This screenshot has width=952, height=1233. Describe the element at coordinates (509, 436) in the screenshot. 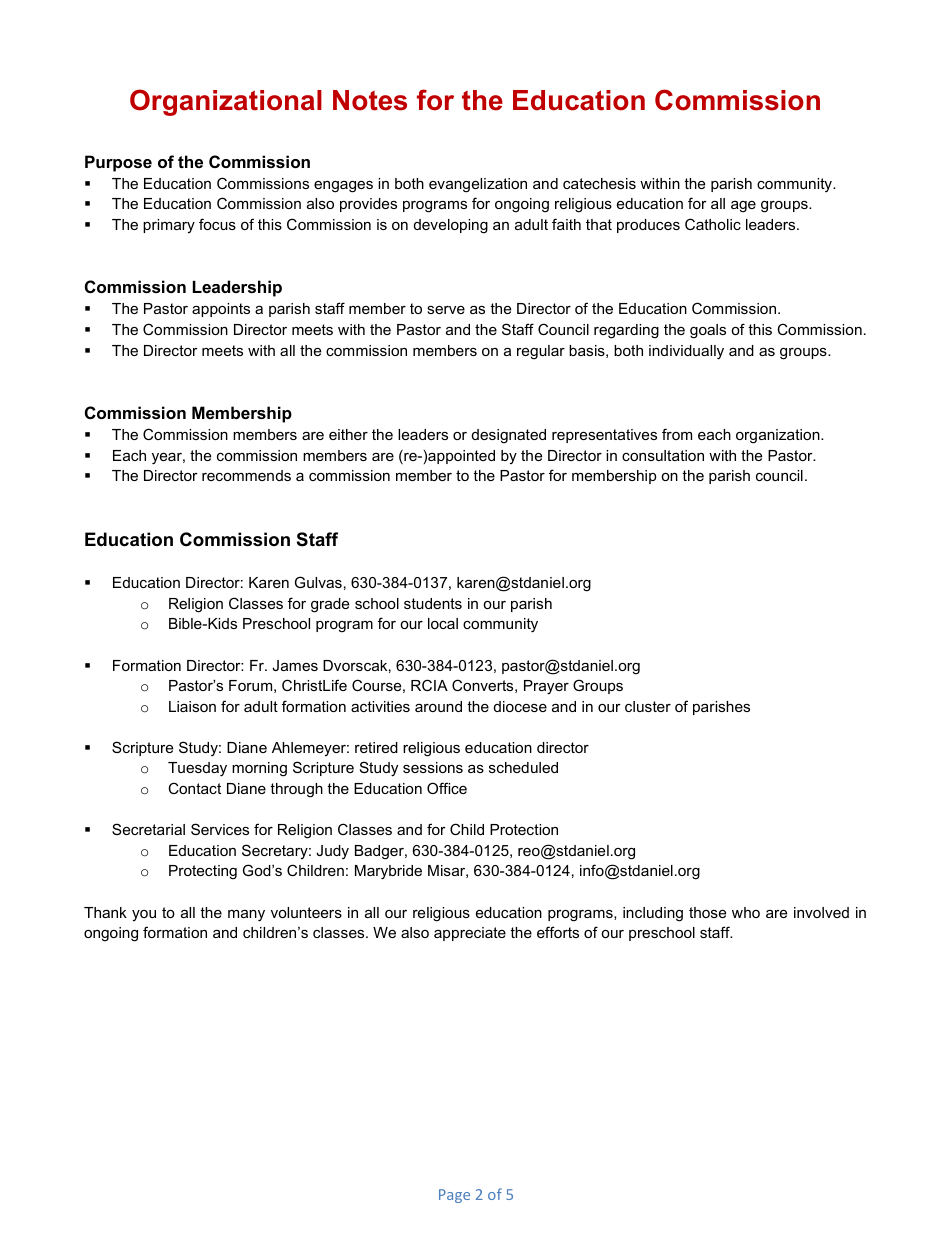

I see `designated` at that location.
